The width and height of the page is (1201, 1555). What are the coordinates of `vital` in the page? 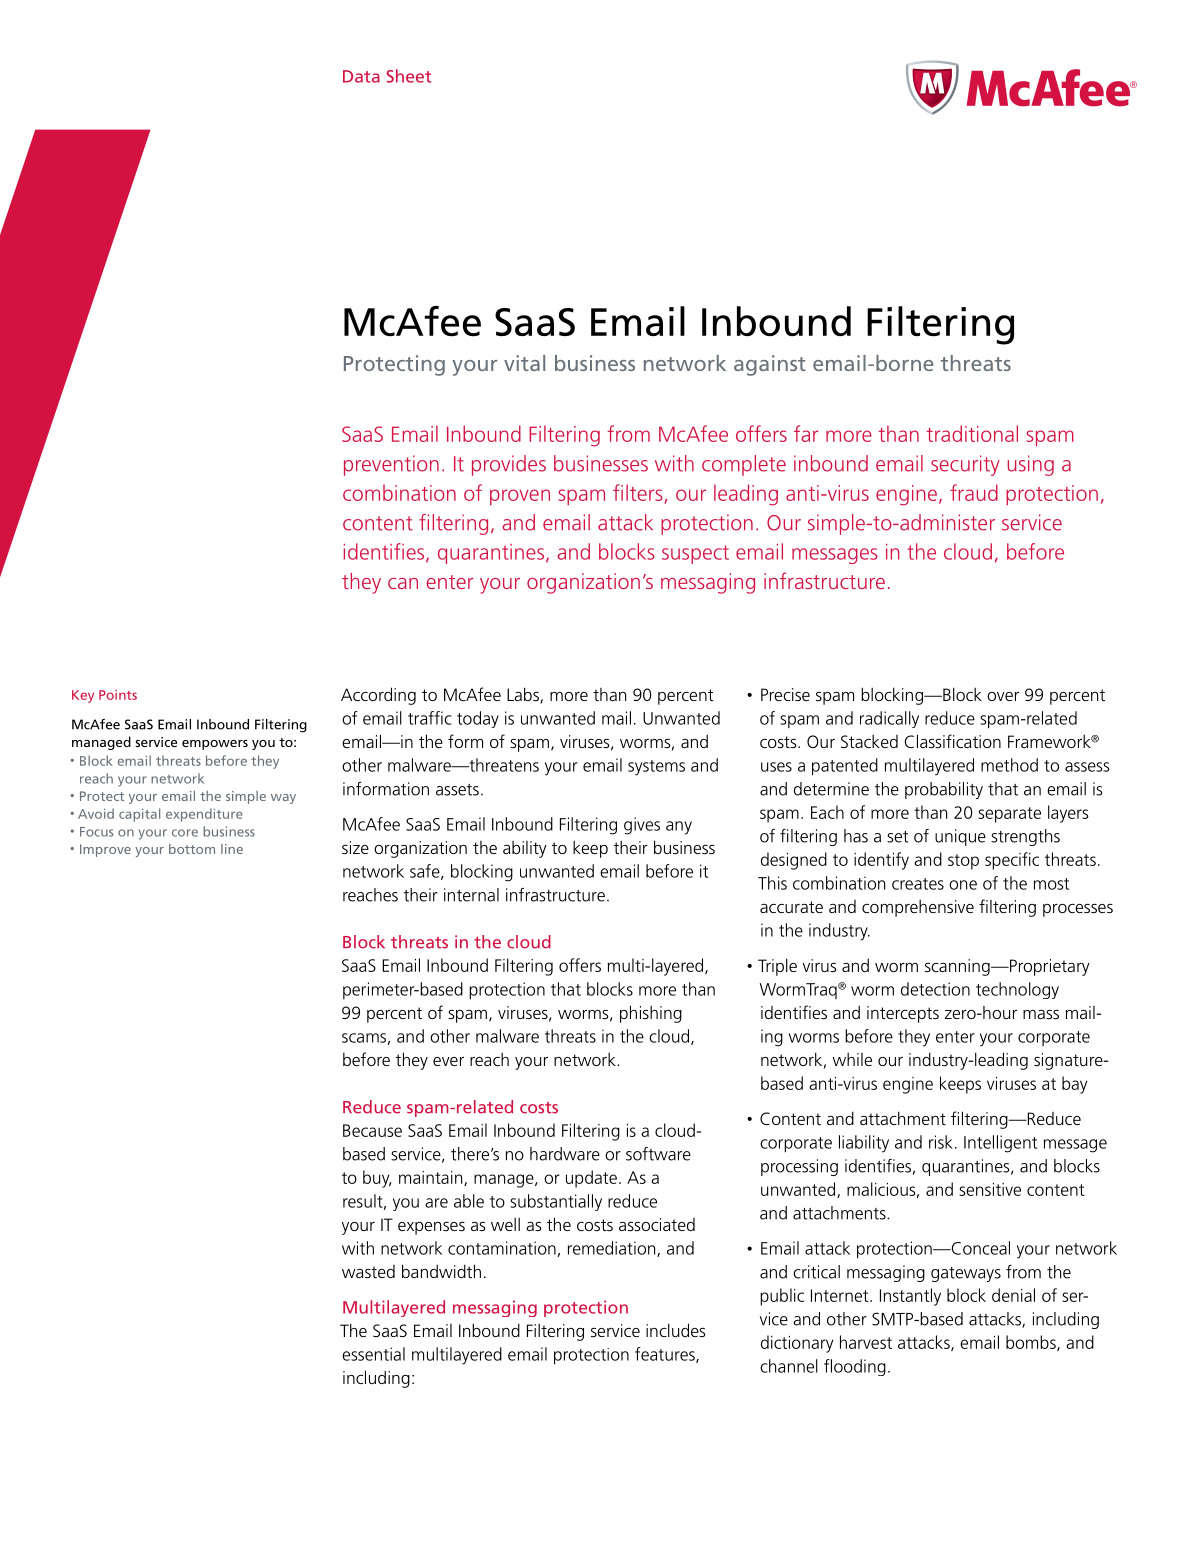 It's located at (524, 363).
